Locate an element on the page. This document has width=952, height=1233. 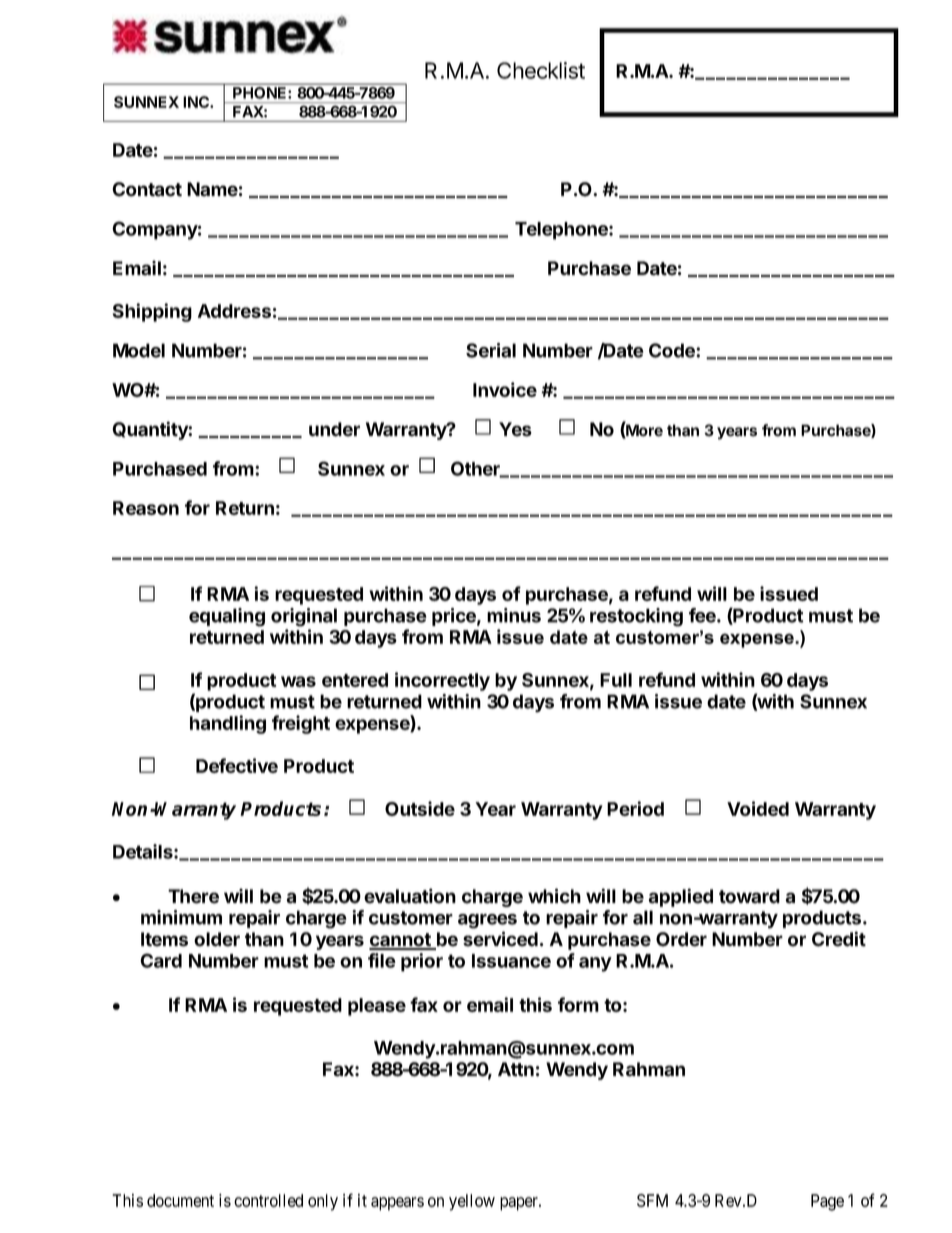
equaling is located at coordinates (227, 617).
